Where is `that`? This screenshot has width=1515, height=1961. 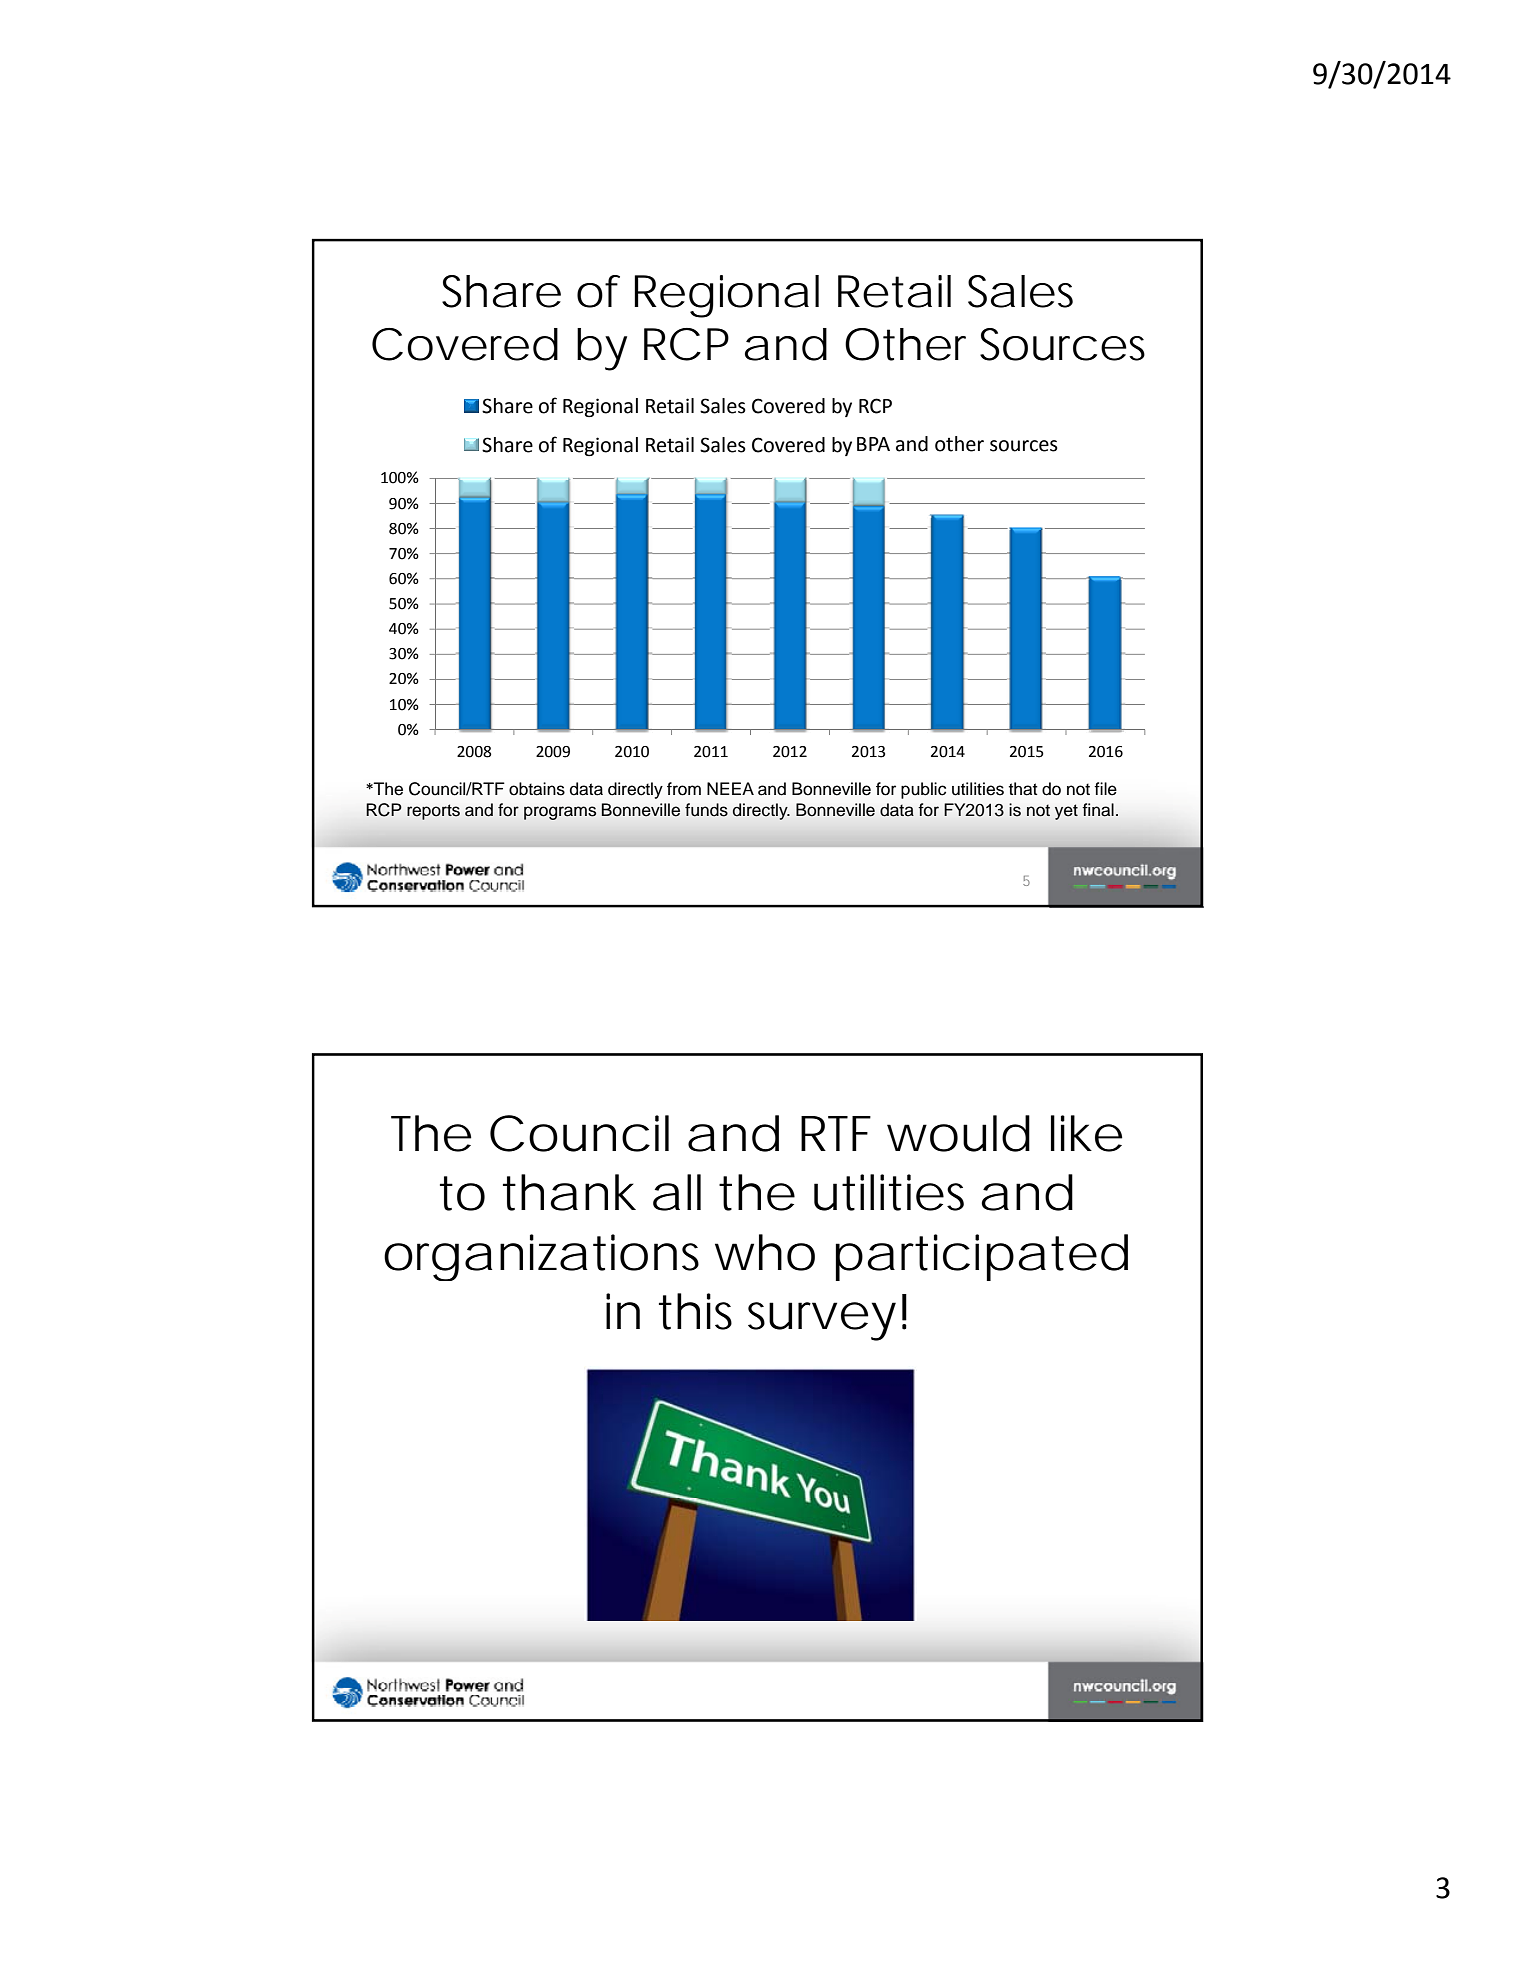
that is located at coordinates (1023, 789).
